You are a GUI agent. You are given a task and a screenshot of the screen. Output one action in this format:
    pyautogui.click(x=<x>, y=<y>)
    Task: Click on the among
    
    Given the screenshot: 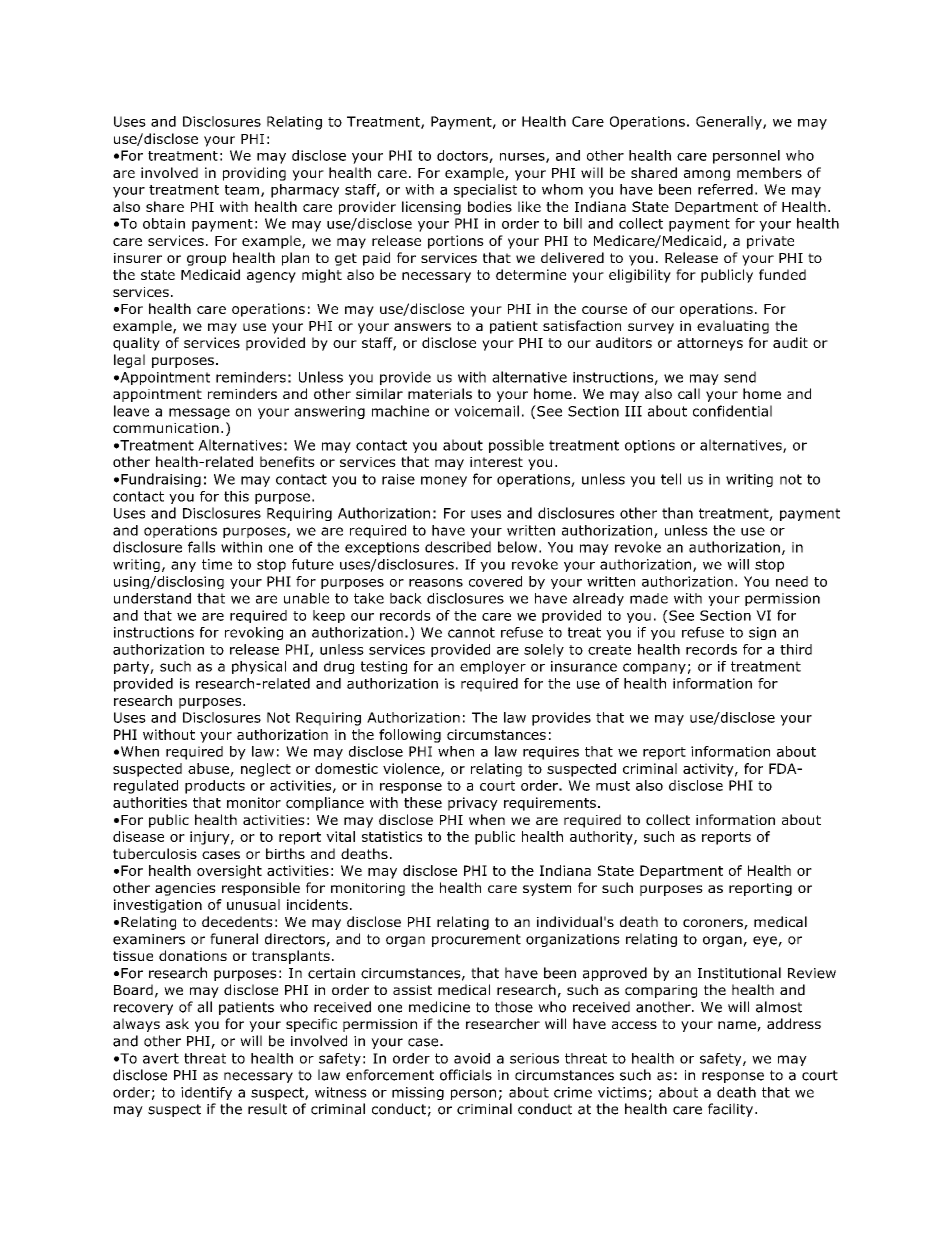 What is the action you would take?
    pyautogui.click(x=707, y=175)
